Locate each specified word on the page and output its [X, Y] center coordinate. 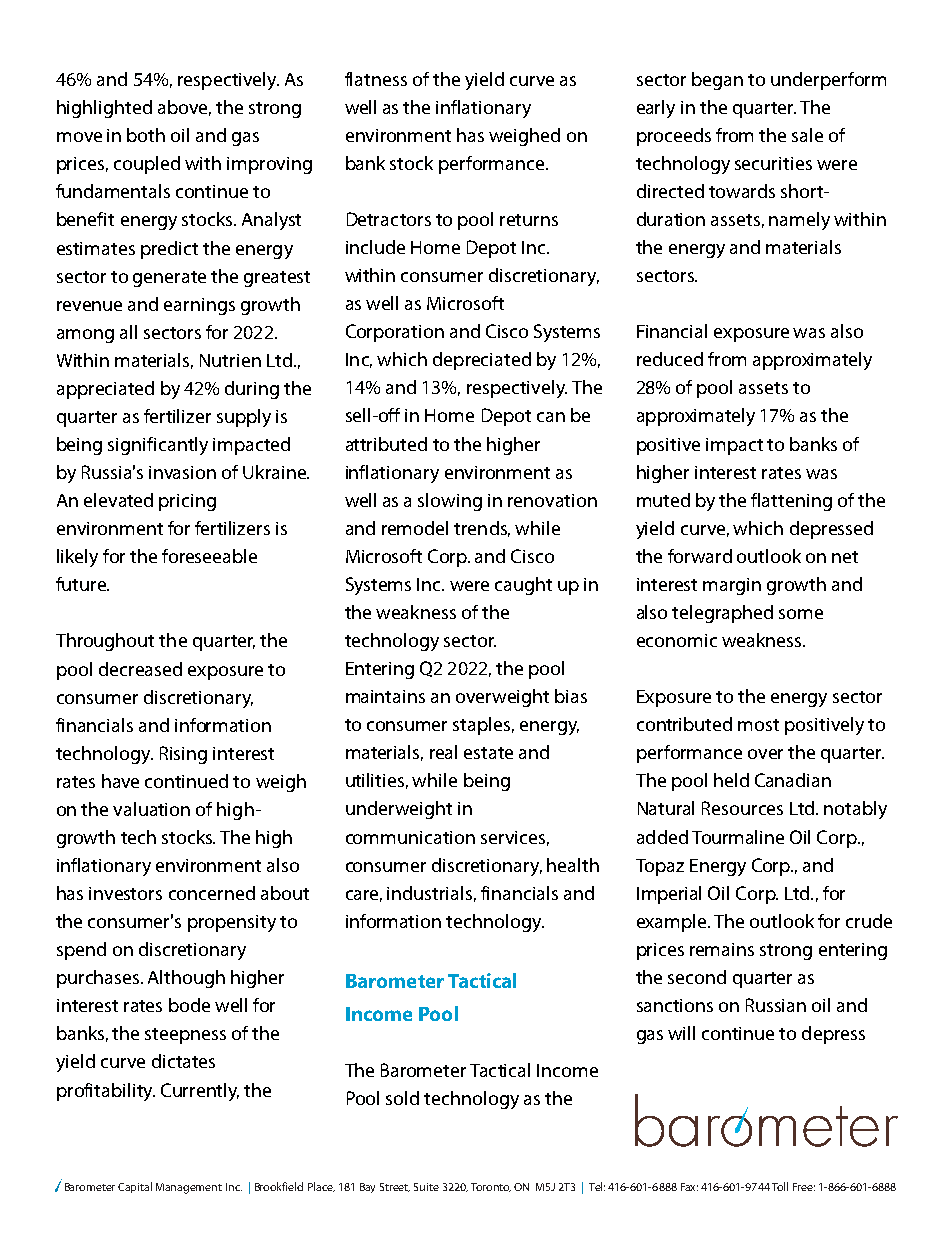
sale [807, 135]
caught [523, 586]
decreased [140, 669]
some [801, 614]
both [146, 135]
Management [189, 1188]
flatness [376, 79]
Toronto [491, 1187]
